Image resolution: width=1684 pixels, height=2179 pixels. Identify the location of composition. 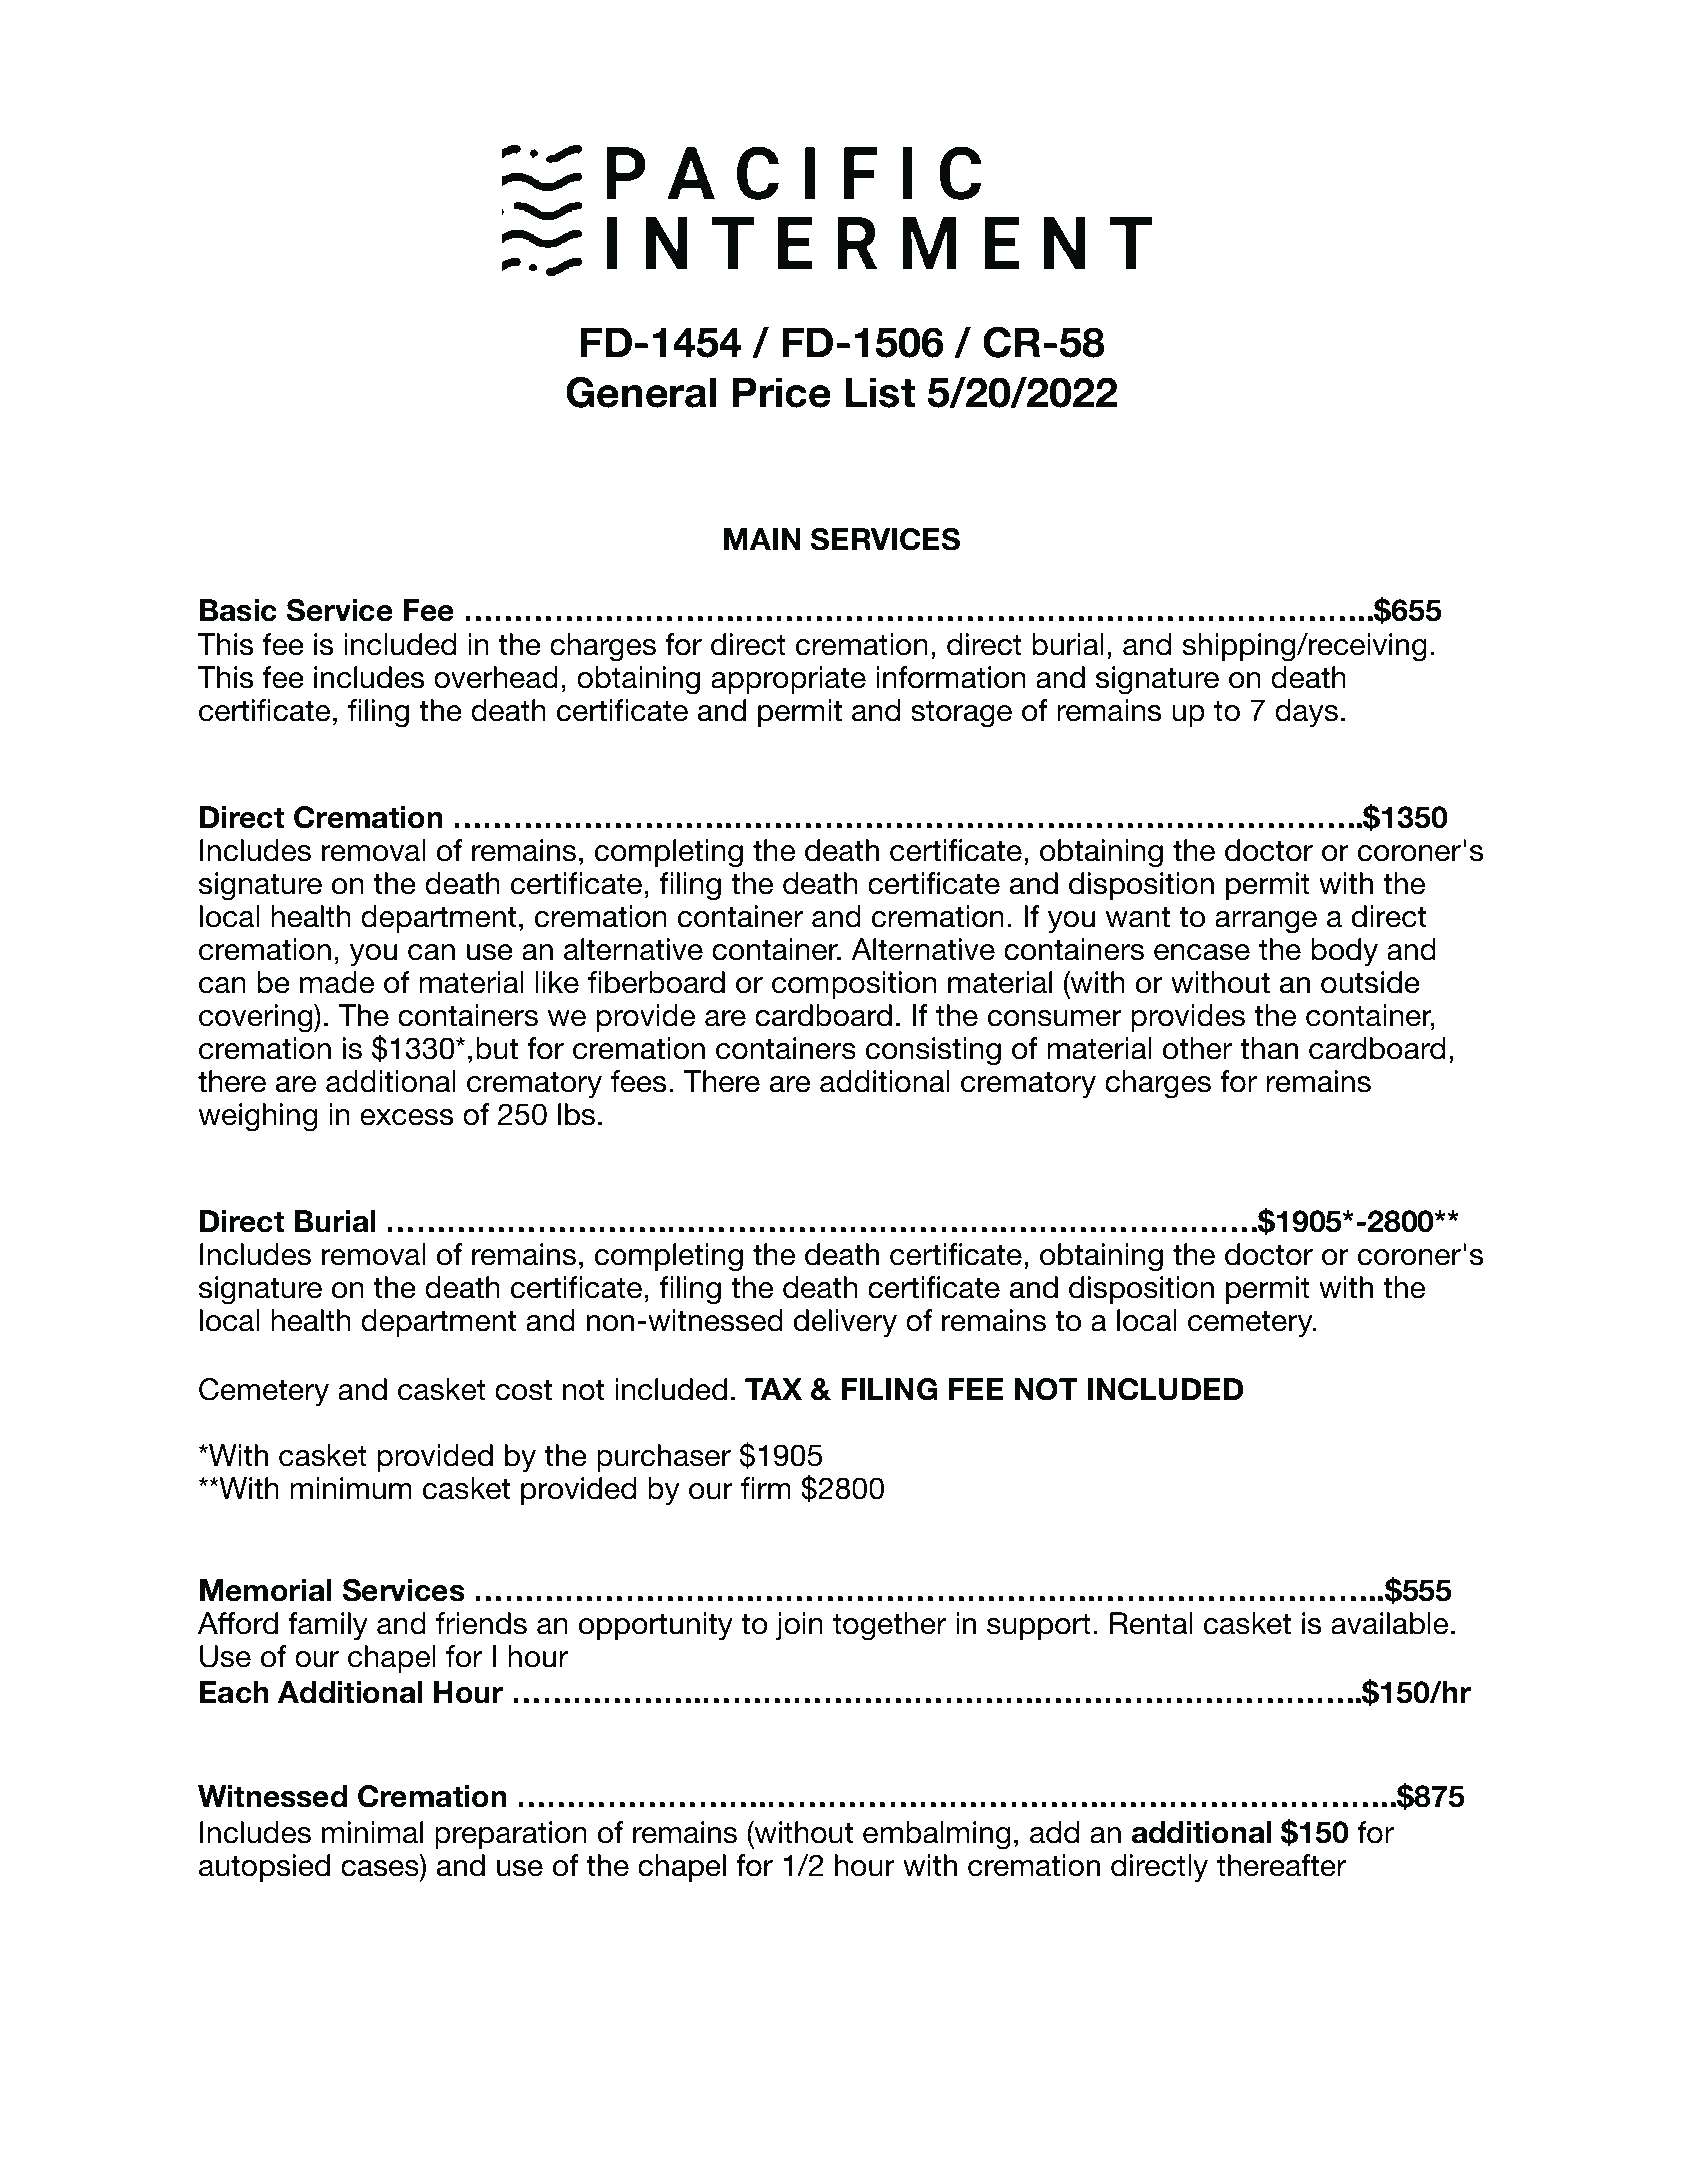
(854, 985).
